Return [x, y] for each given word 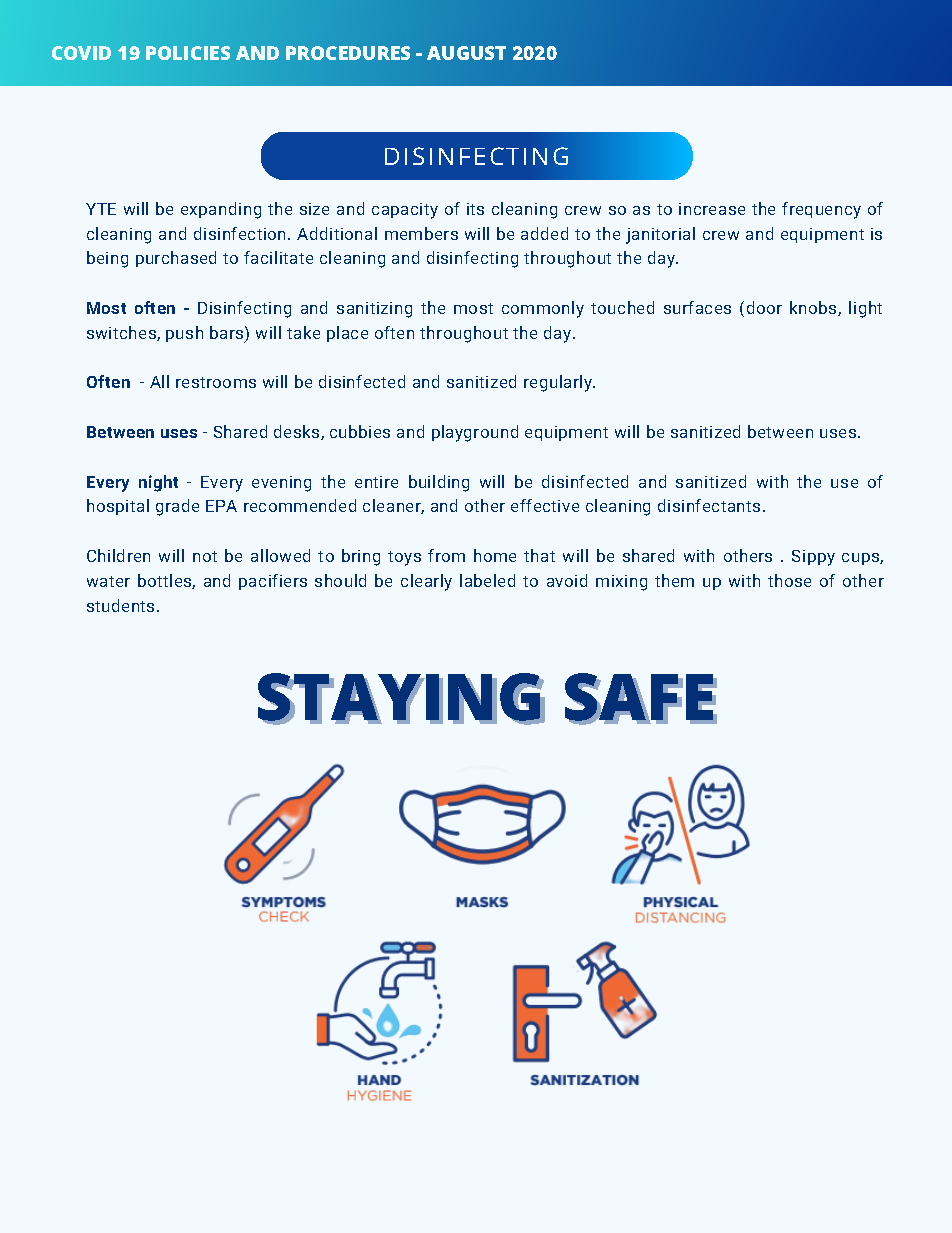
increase [712, 209]
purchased [176, 259]
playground [475, 433]
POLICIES [188, 53]
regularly [559, 383]
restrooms [216, 382]
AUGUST [466, 53]
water [108, 581]
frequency [821, 210]
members [421, 233]
